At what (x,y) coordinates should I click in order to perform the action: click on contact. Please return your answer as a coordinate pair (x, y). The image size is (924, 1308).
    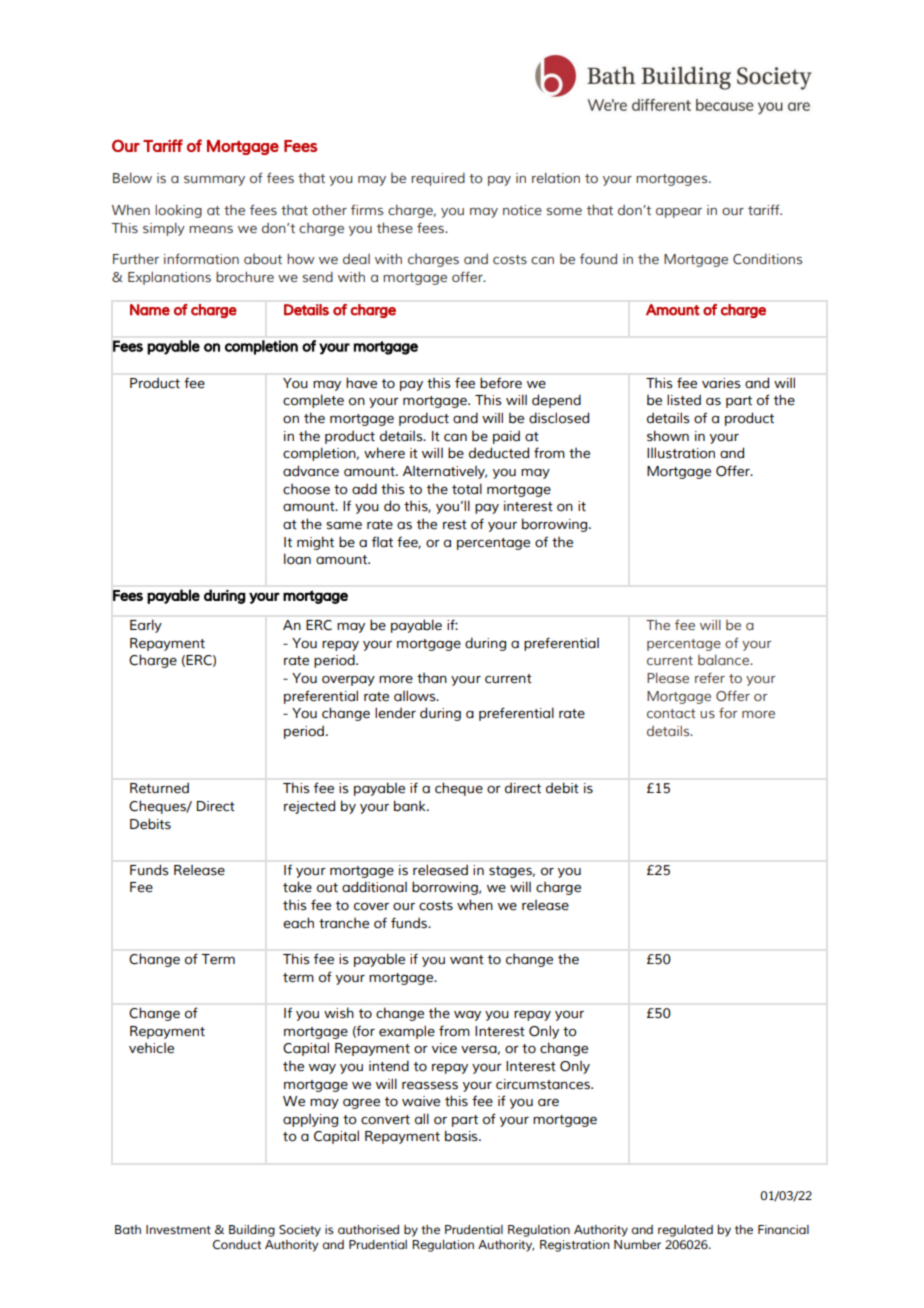
    Looking at the image, I should click on (671, 713).
